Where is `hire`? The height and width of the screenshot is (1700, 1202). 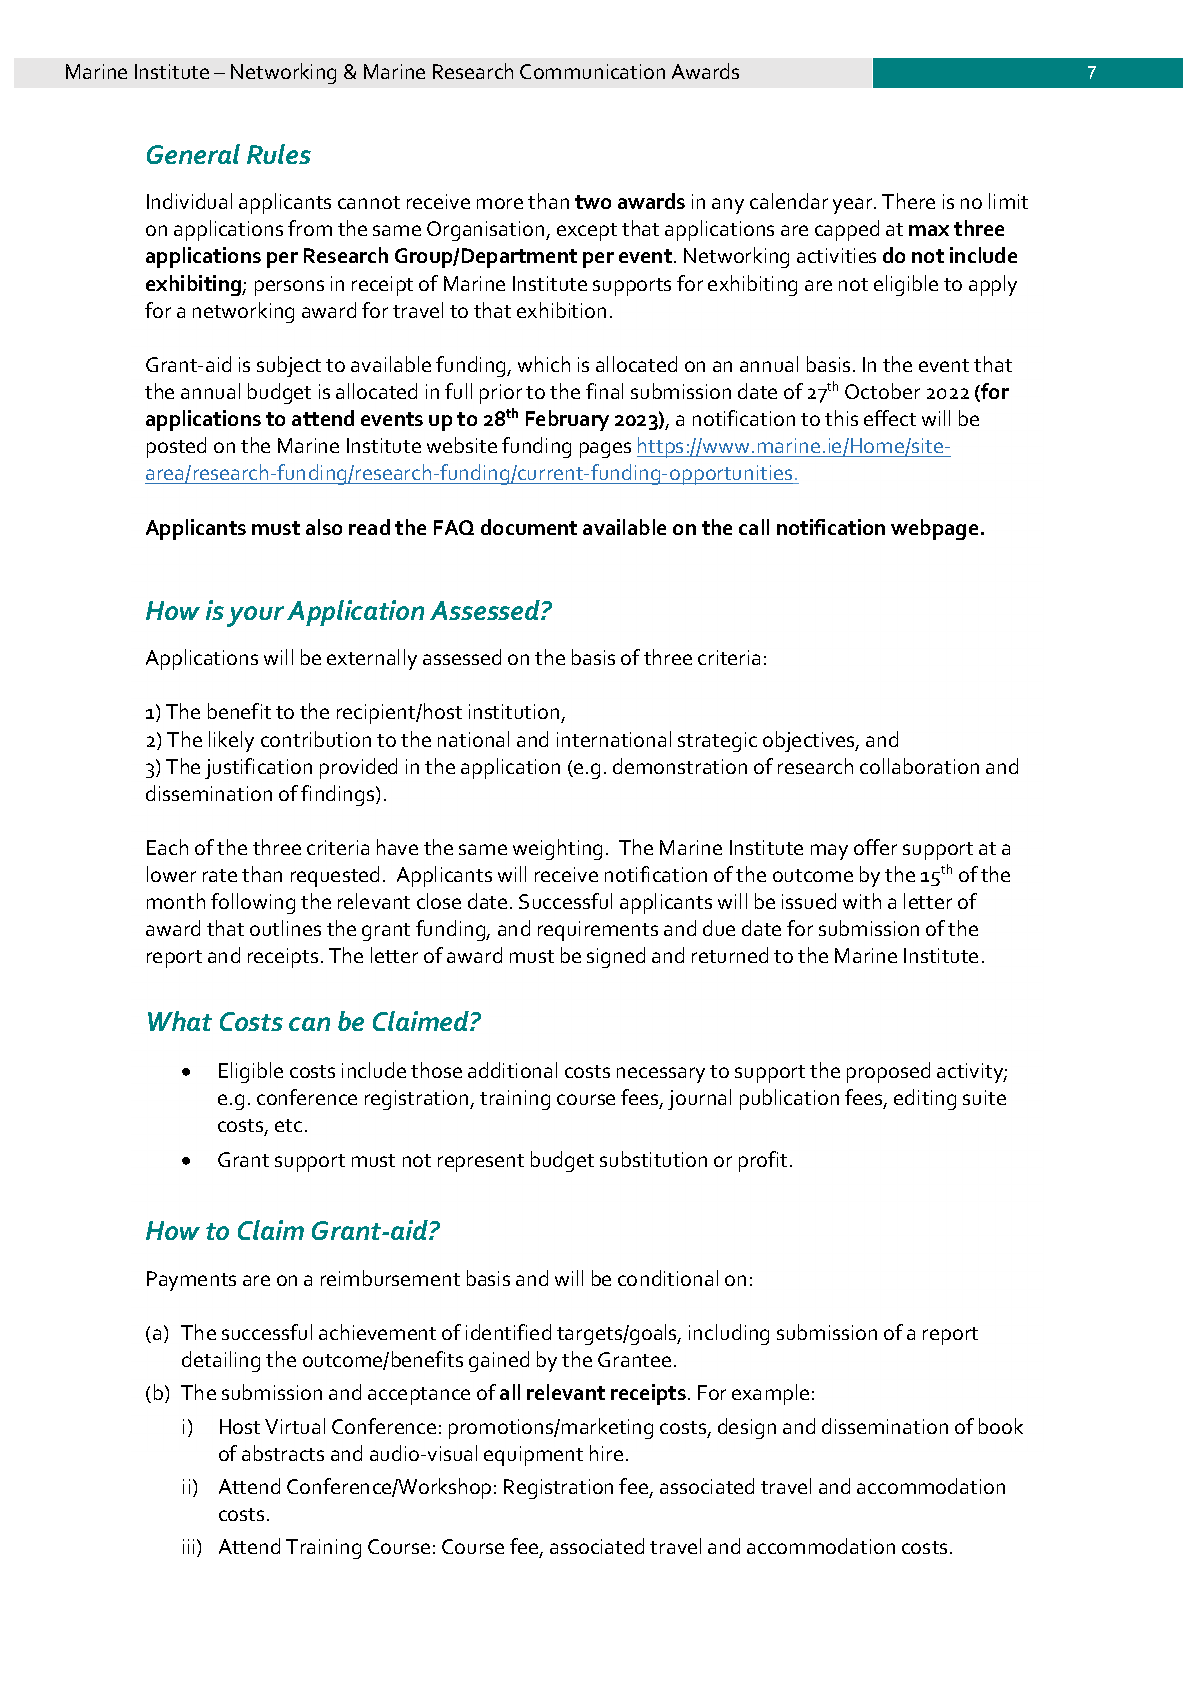
hire is located at coordinates (606, 1453).
